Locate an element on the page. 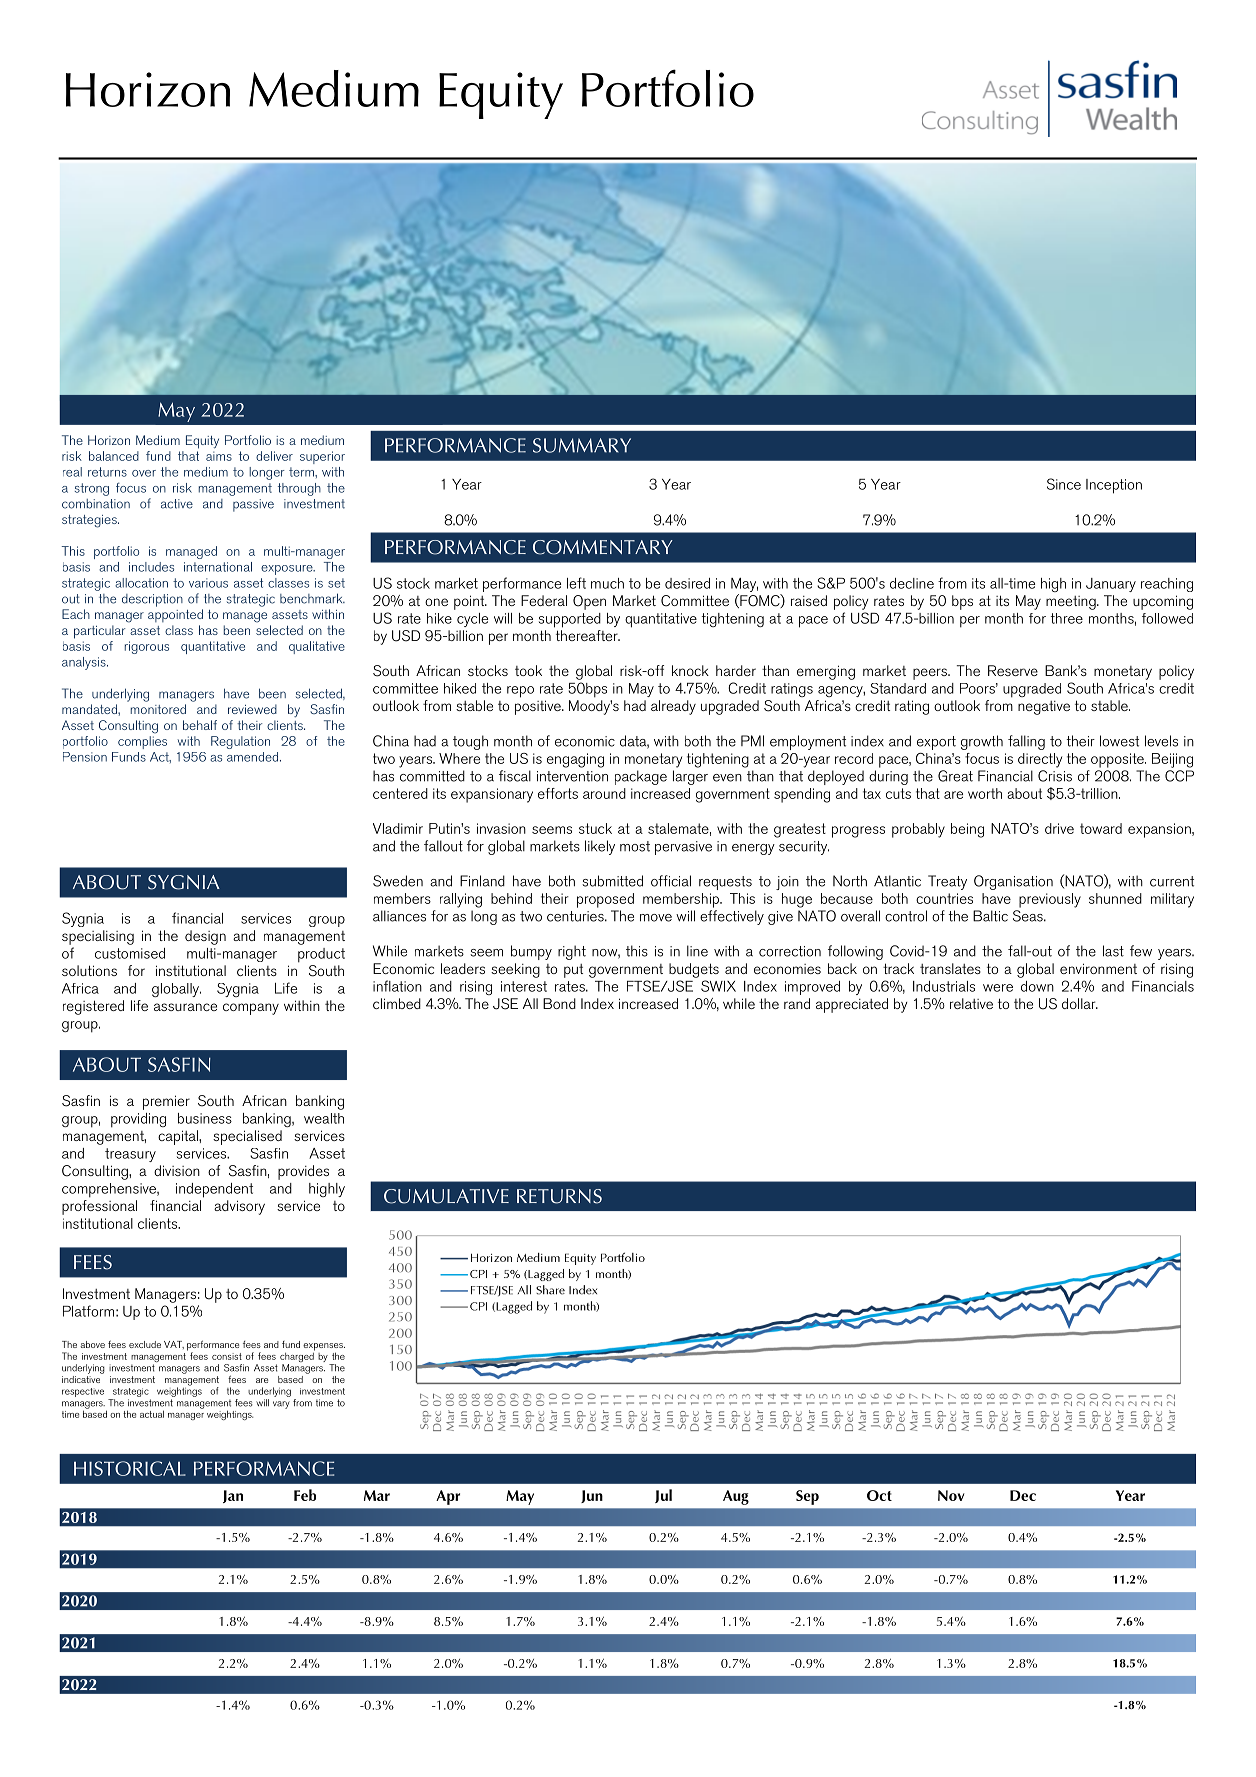  aims is located at coordinates (219, 456).
